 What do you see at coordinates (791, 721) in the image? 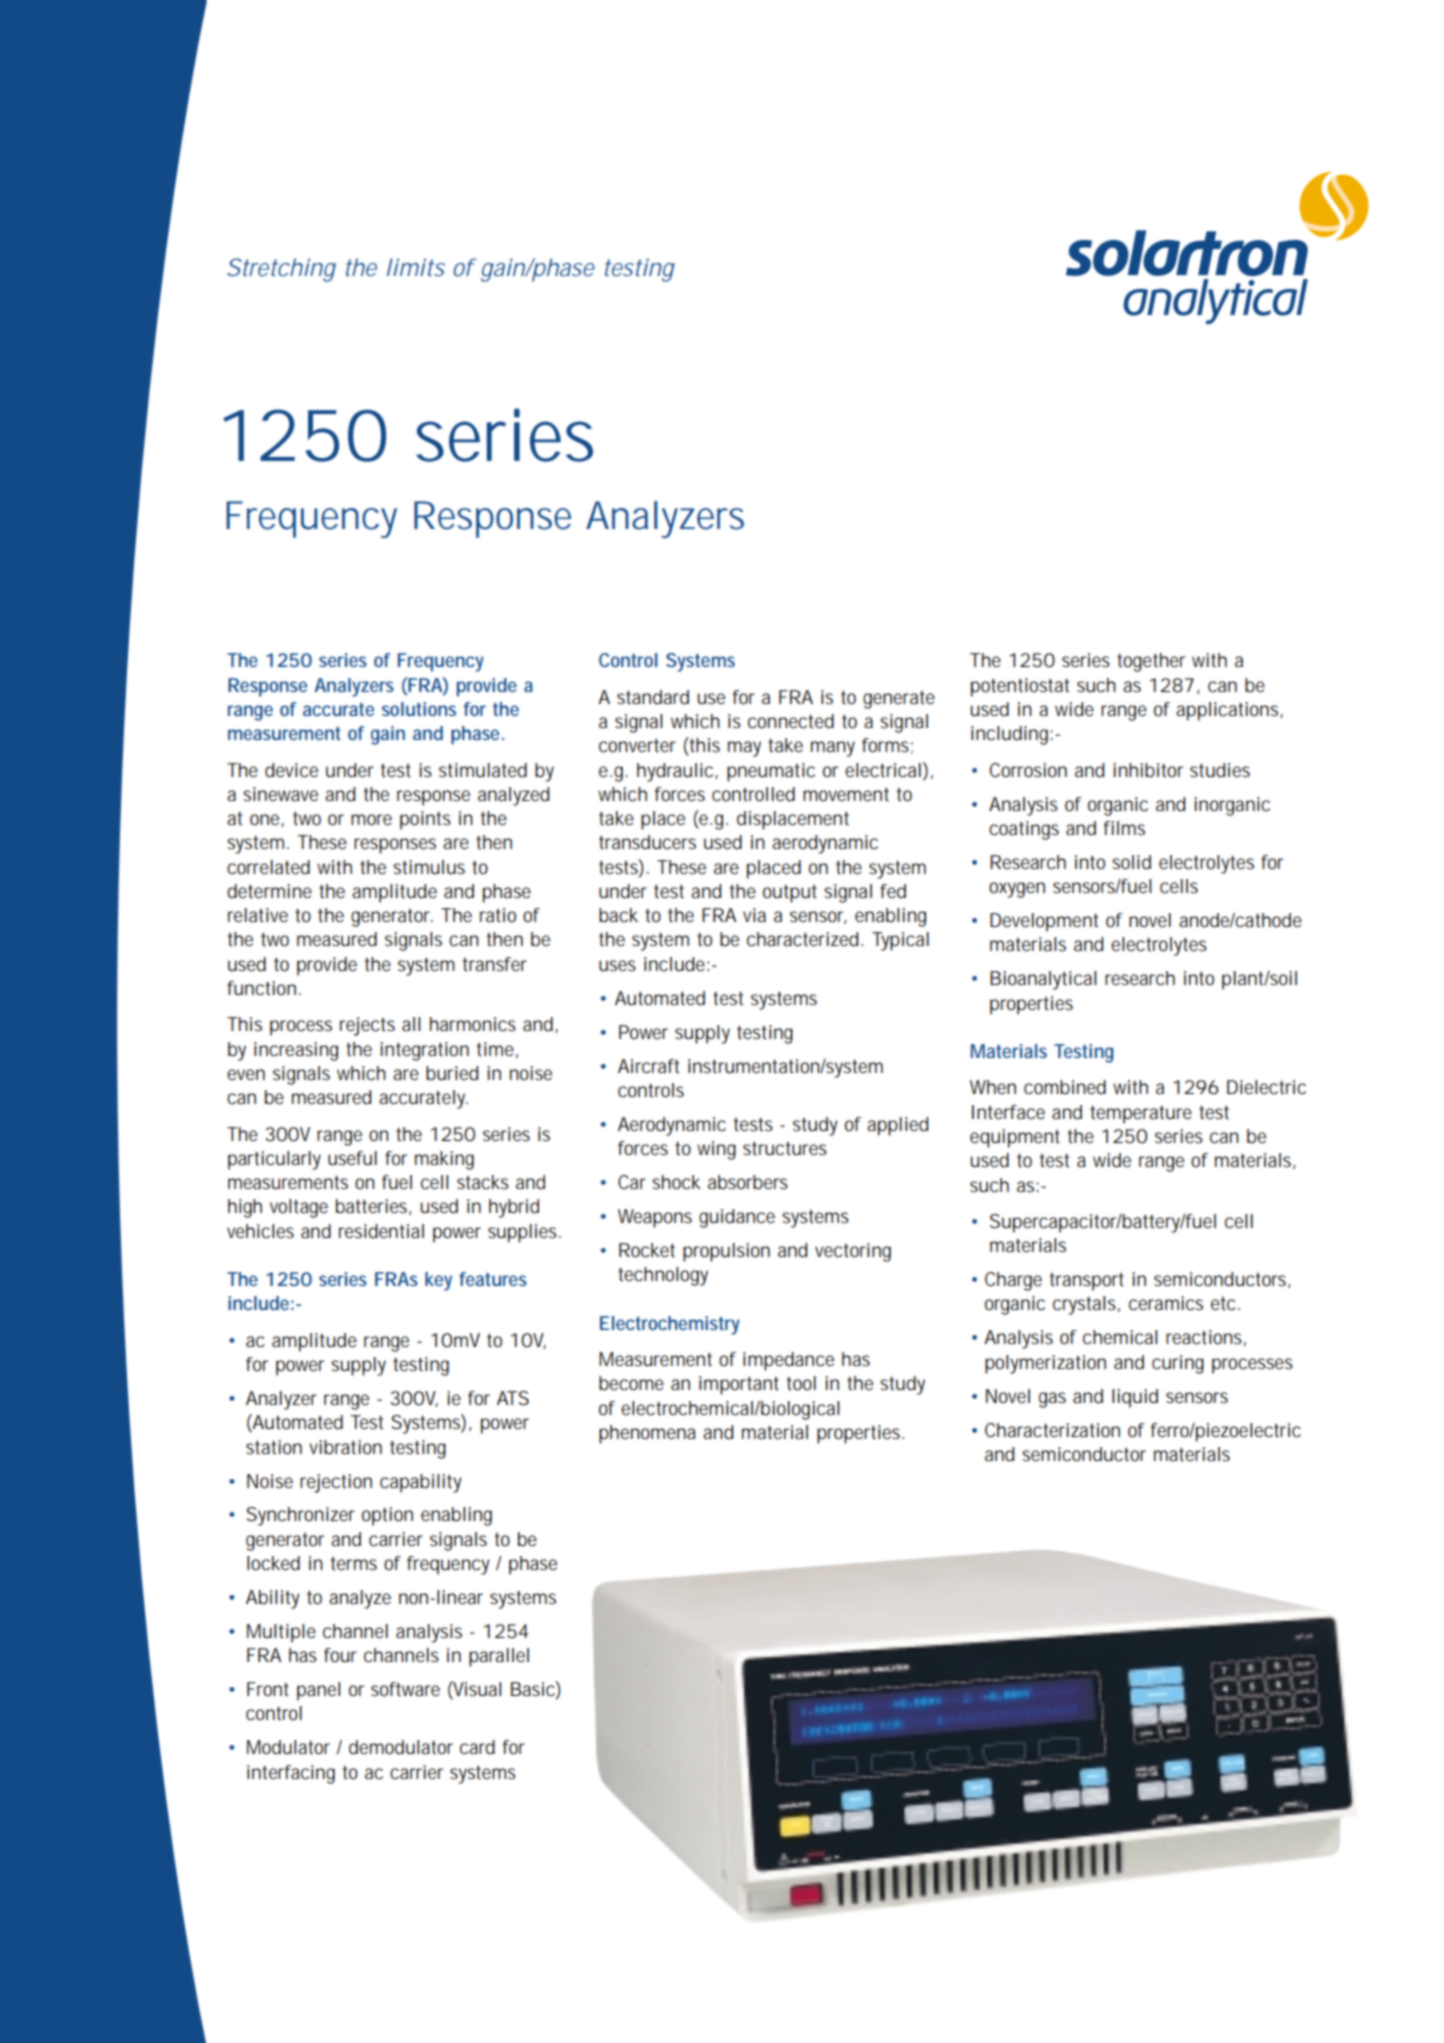
I see `connected` at bounding box center [791, 721].
